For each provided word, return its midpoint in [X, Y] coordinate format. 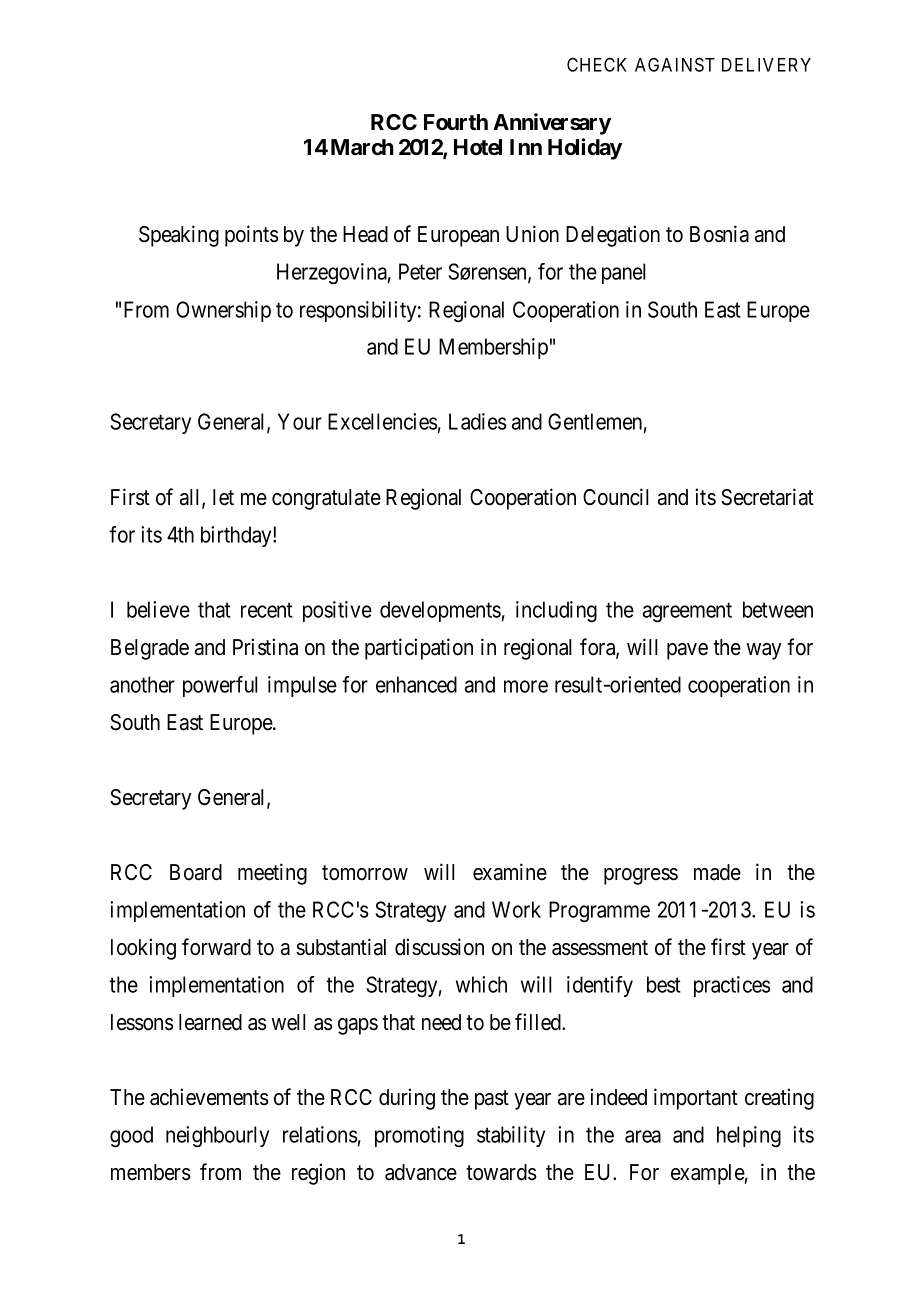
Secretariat [767, 497]
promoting [419, 1136]
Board [196, 872]
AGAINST [675, 64]
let [223, 497]
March [362, 147]
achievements [209, 1097]
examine [510, 872]
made [717, 872]
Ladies [478, 421]
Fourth [456, 122]
